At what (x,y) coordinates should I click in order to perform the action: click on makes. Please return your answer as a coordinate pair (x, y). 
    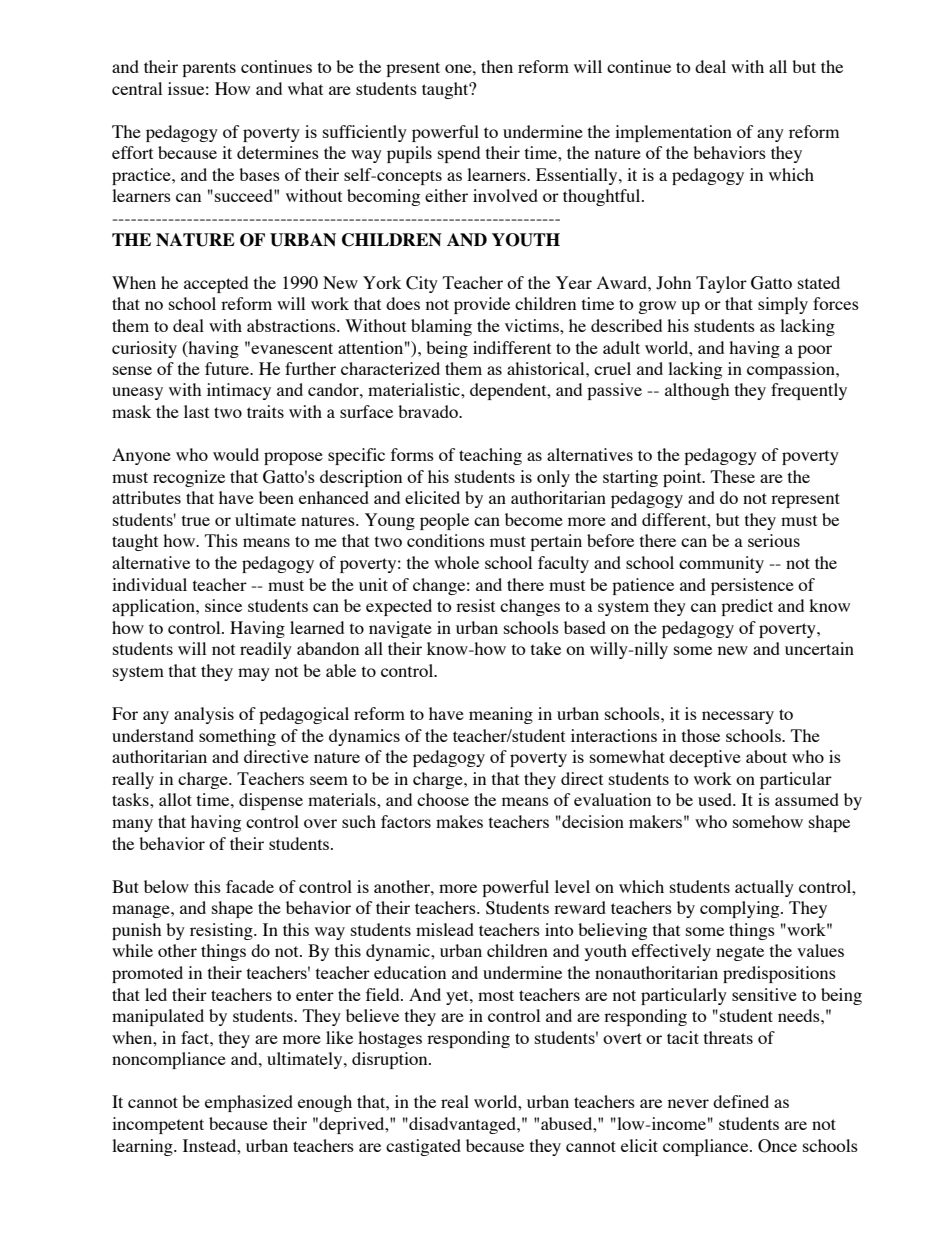
    Looking at the image, I should click on (459, 821).
